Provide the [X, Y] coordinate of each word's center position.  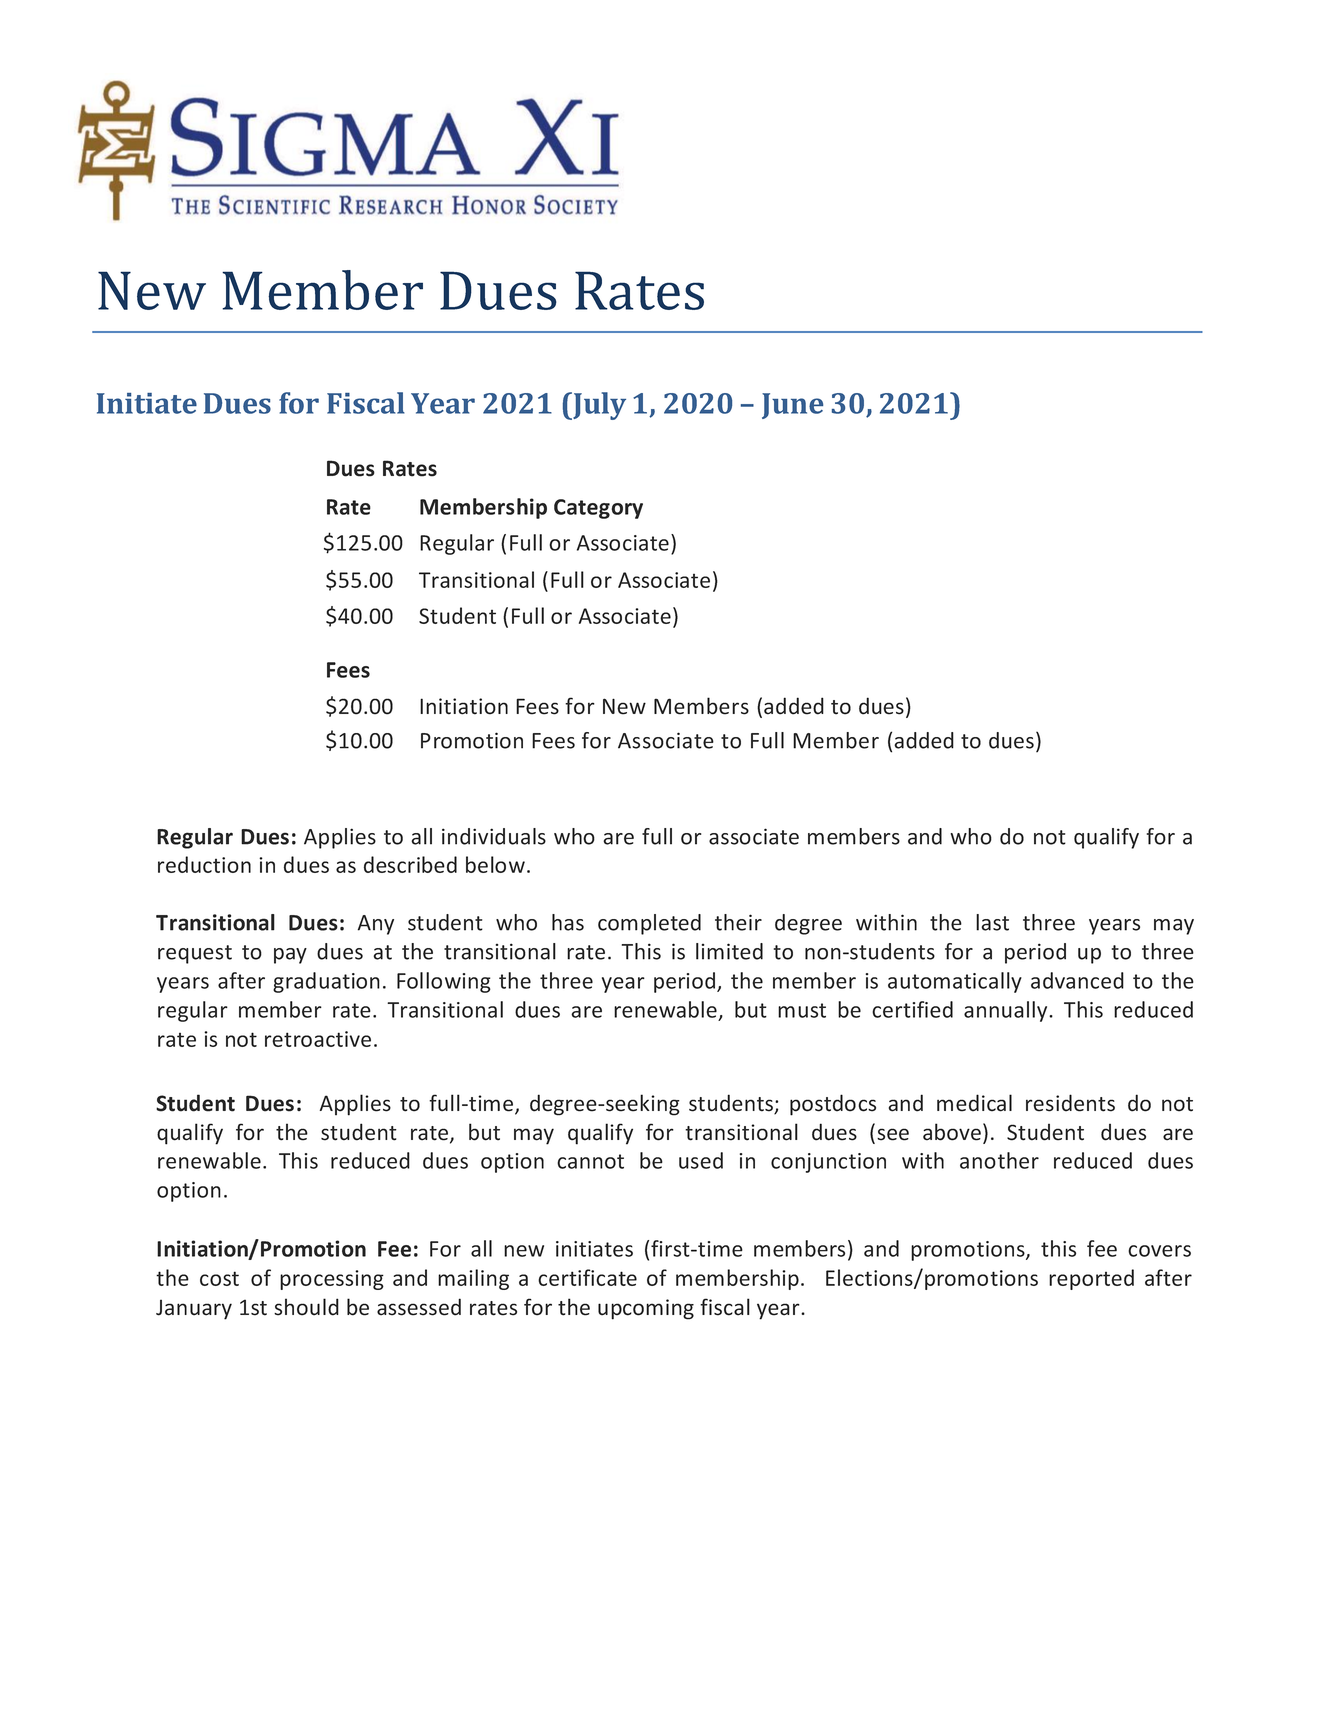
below [495, 864]
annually [1007, 1011]
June [792, 406]
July [598, 406]
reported [1091, 1279]
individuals [494, 836]
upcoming [646, 1309]
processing [332, 1280]
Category [598, 509]
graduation [326, 982]
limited [729, 951]
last [992, 922]
